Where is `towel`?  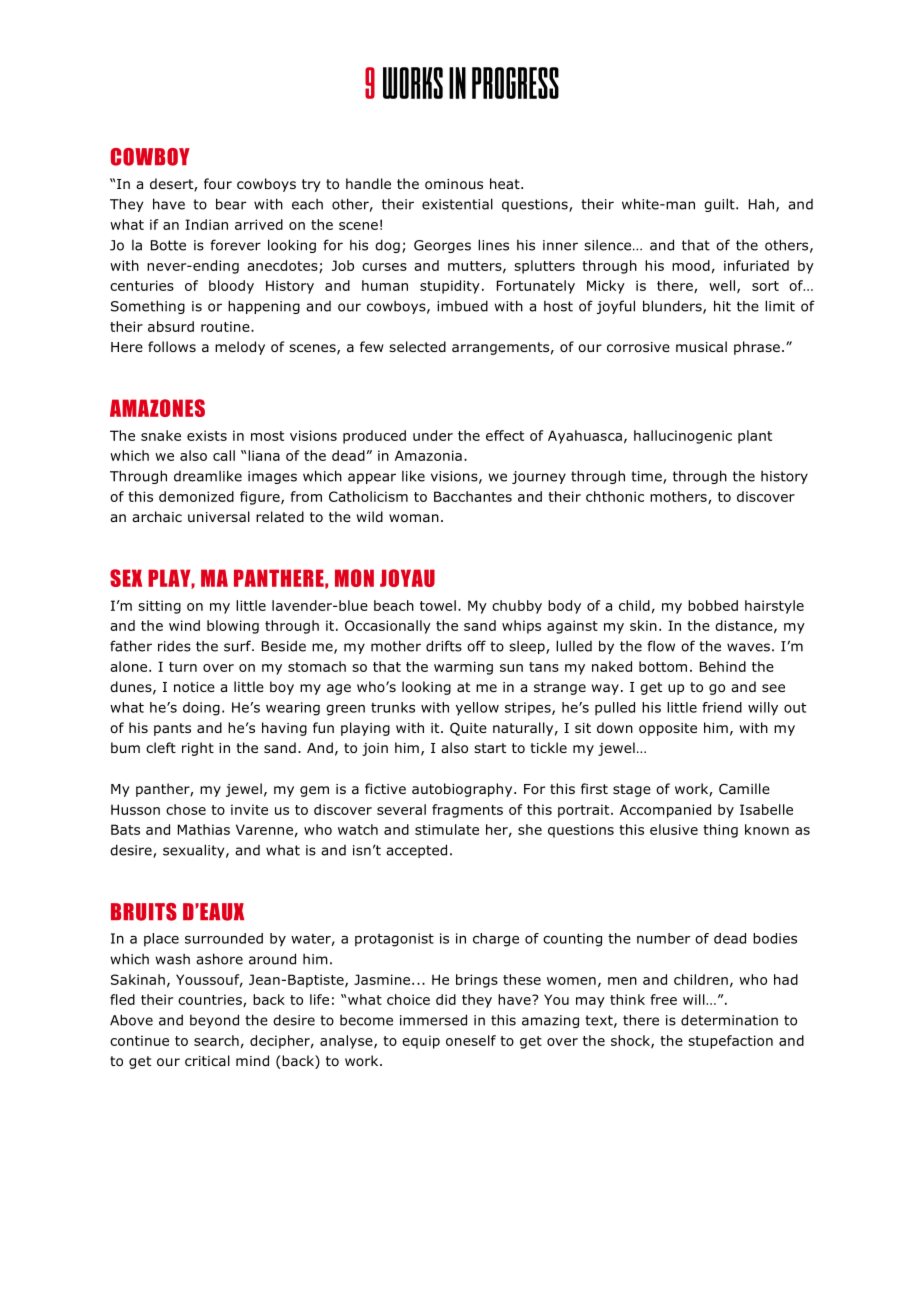 towel is located at coordinates (438, 605).
